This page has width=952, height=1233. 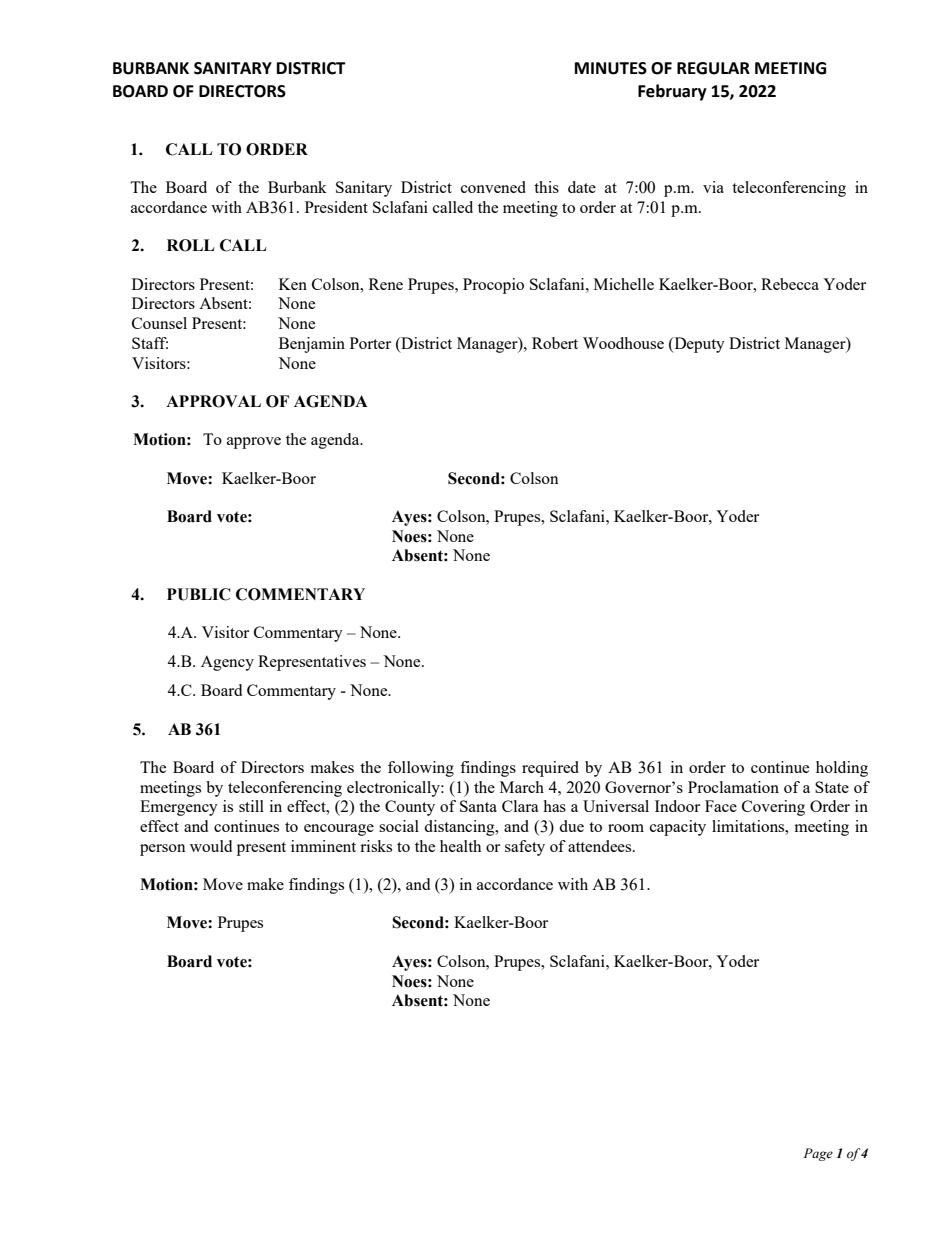 What do you see at coordinates (713, 68) in the page?
I see `REGULAR` at bounding box center [713, 68].
